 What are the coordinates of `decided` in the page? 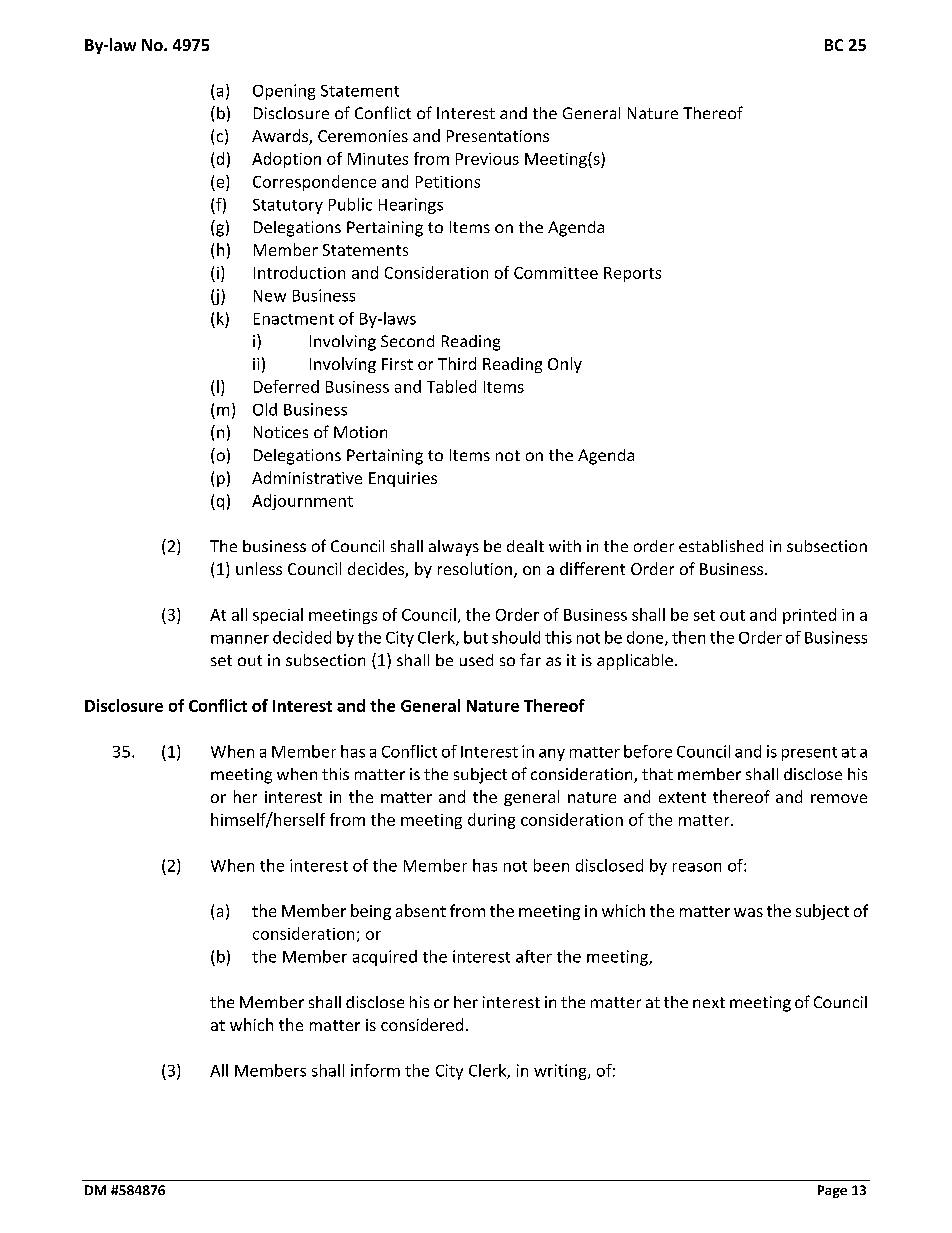 It's located at (302, 637).
